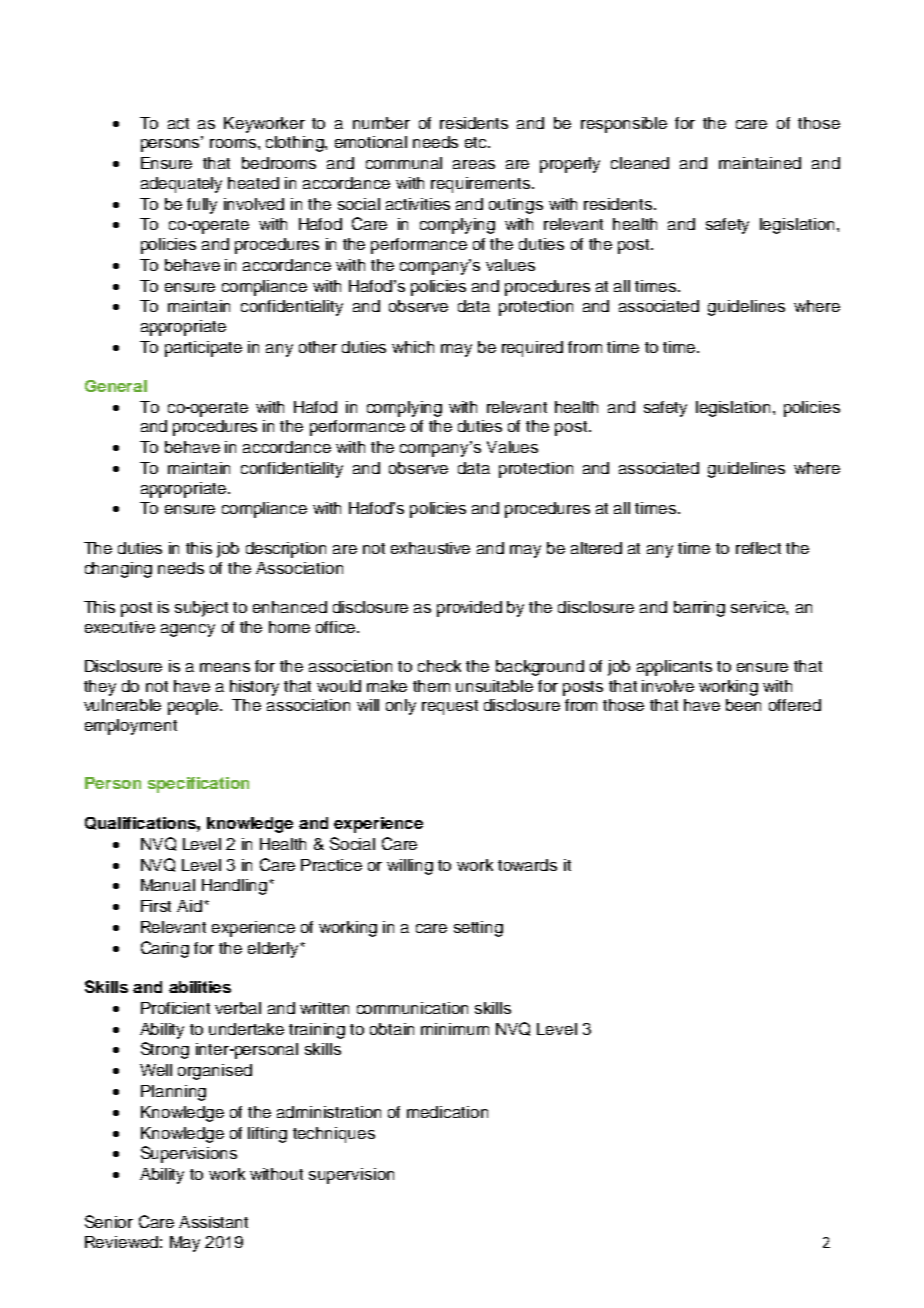 The image size is (924, 1308). Describe the element at coordinates (474, 164) in the image. I see `areas` at that location.
